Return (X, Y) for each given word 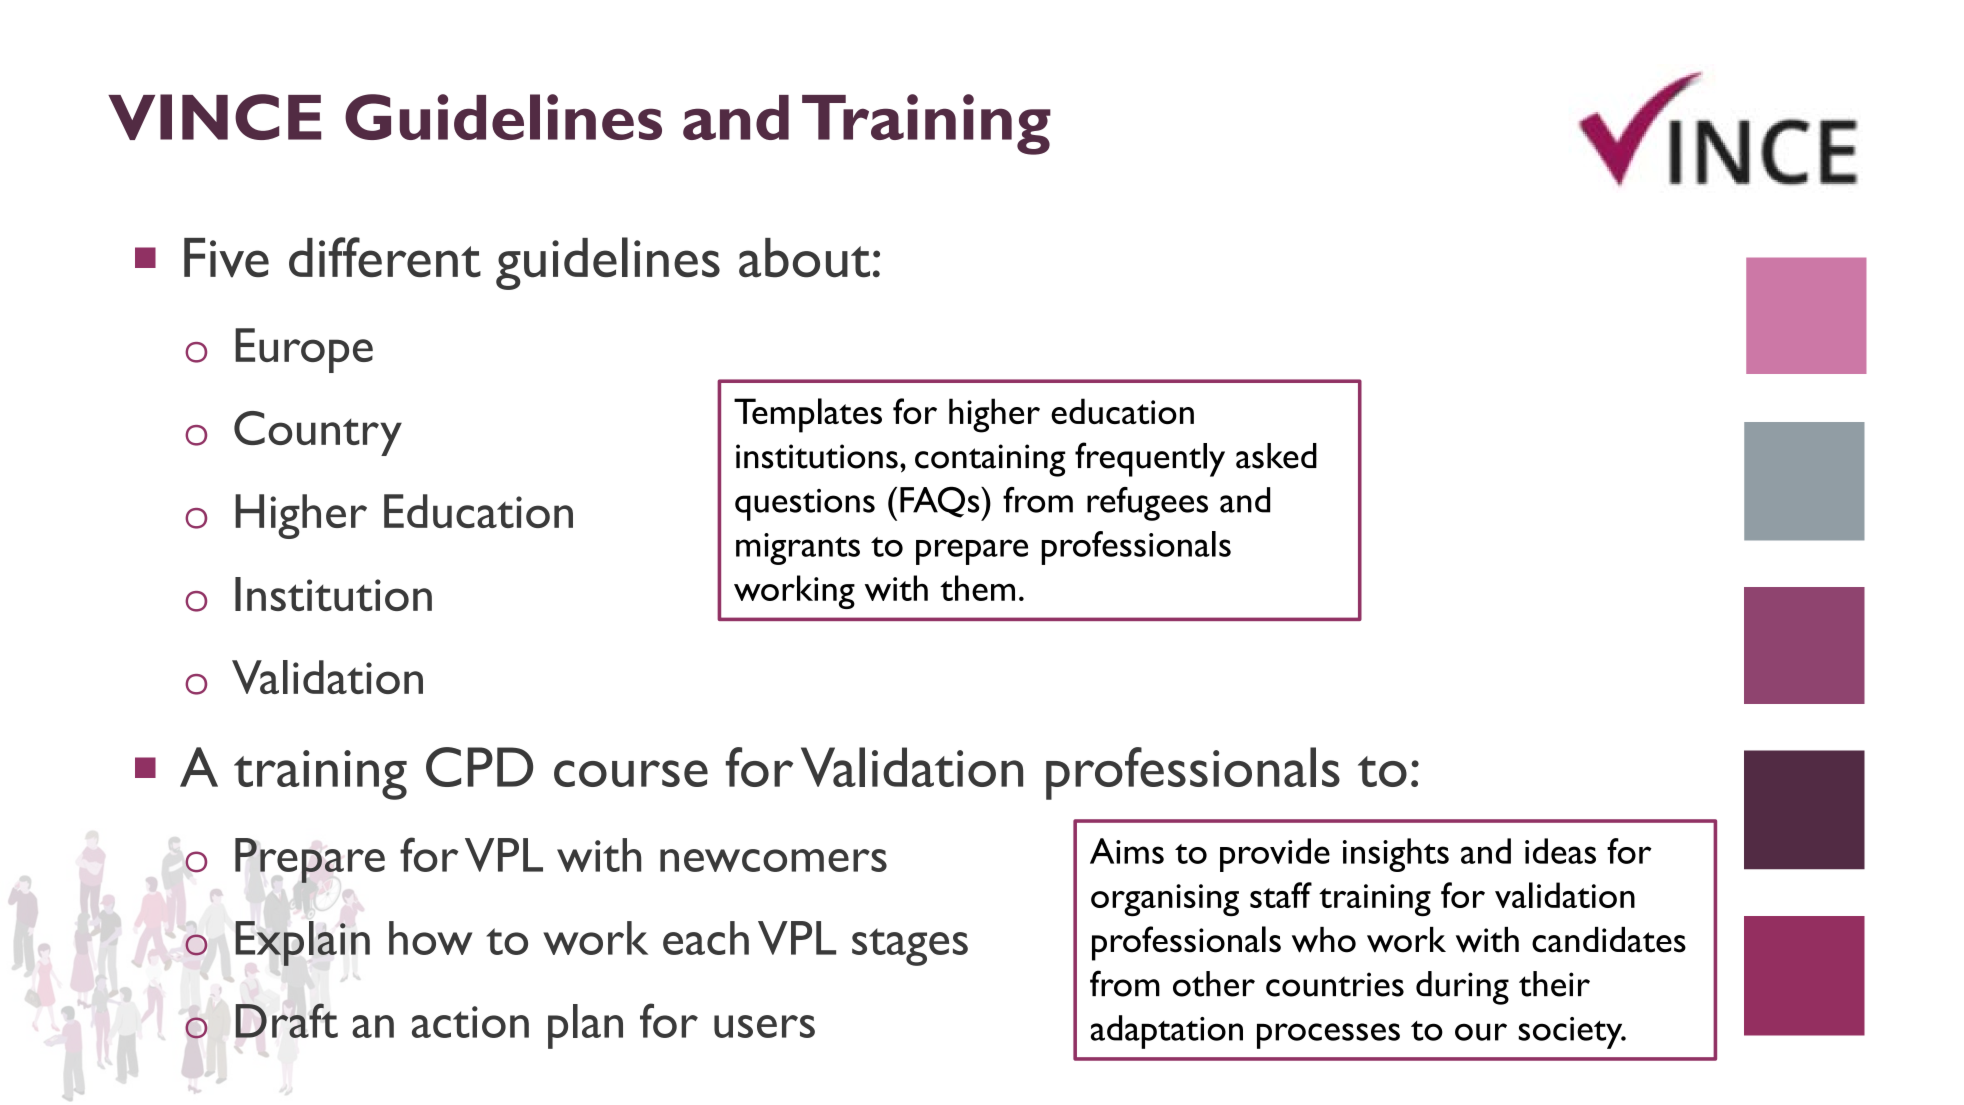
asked (1276, 456)
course (631, 773)
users (764, 1026)
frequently (1150, 459)
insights (1396, 855)
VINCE (214, 117)
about (804, 258)
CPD (479, 767)
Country (318, 433)
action (470, 1022)
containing (990, 460)
